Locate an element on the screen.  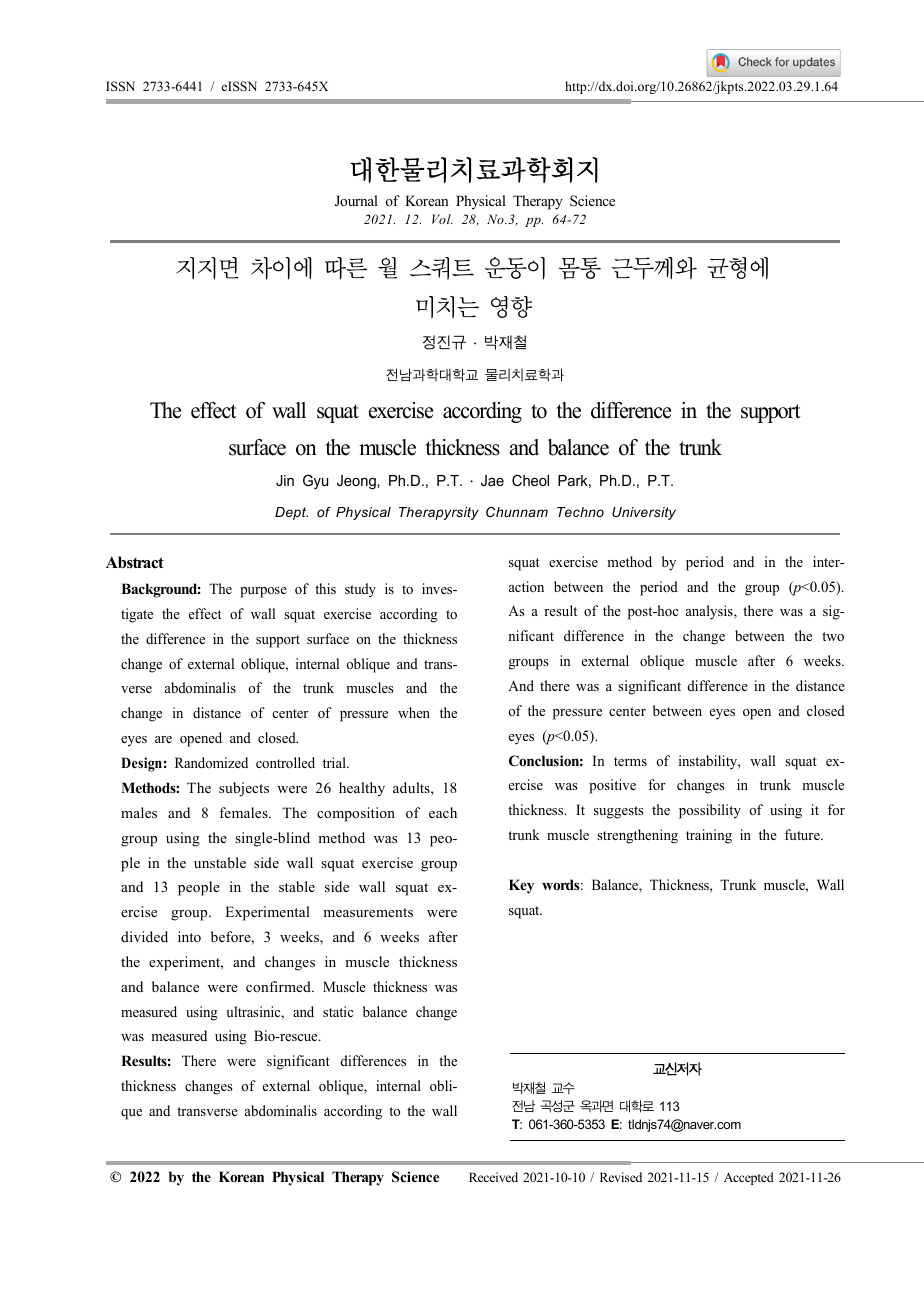
Journal is located at coordinates (356, 201).
